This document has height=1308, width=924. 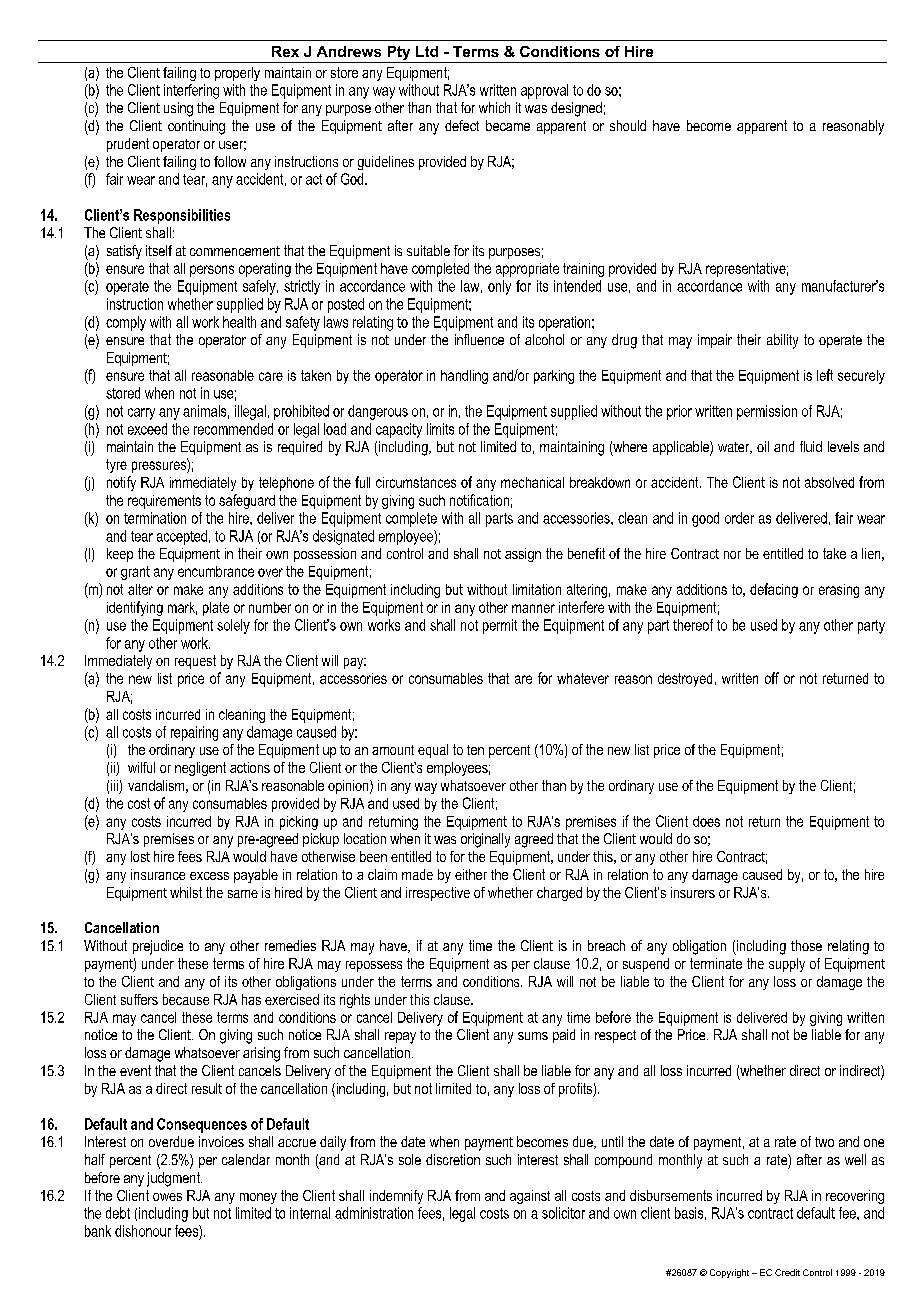 I want to click on permit, so click(x=500, y=626).
